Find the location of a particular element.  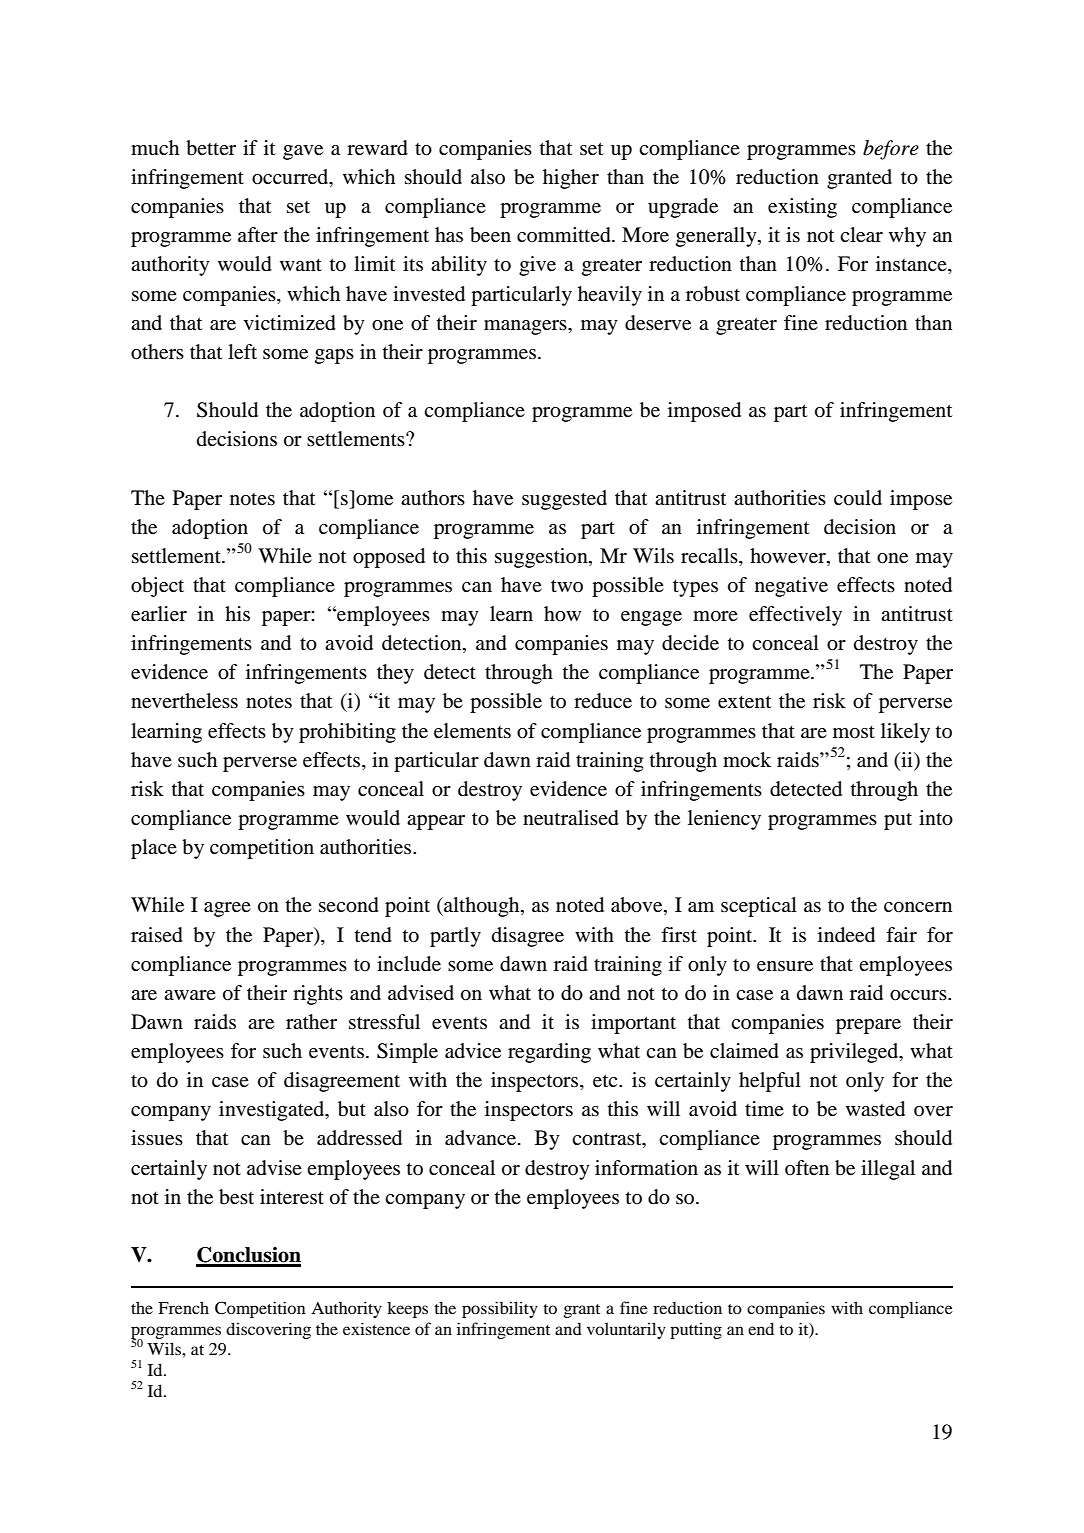

investigated is located at coordinates (273, 1111).
